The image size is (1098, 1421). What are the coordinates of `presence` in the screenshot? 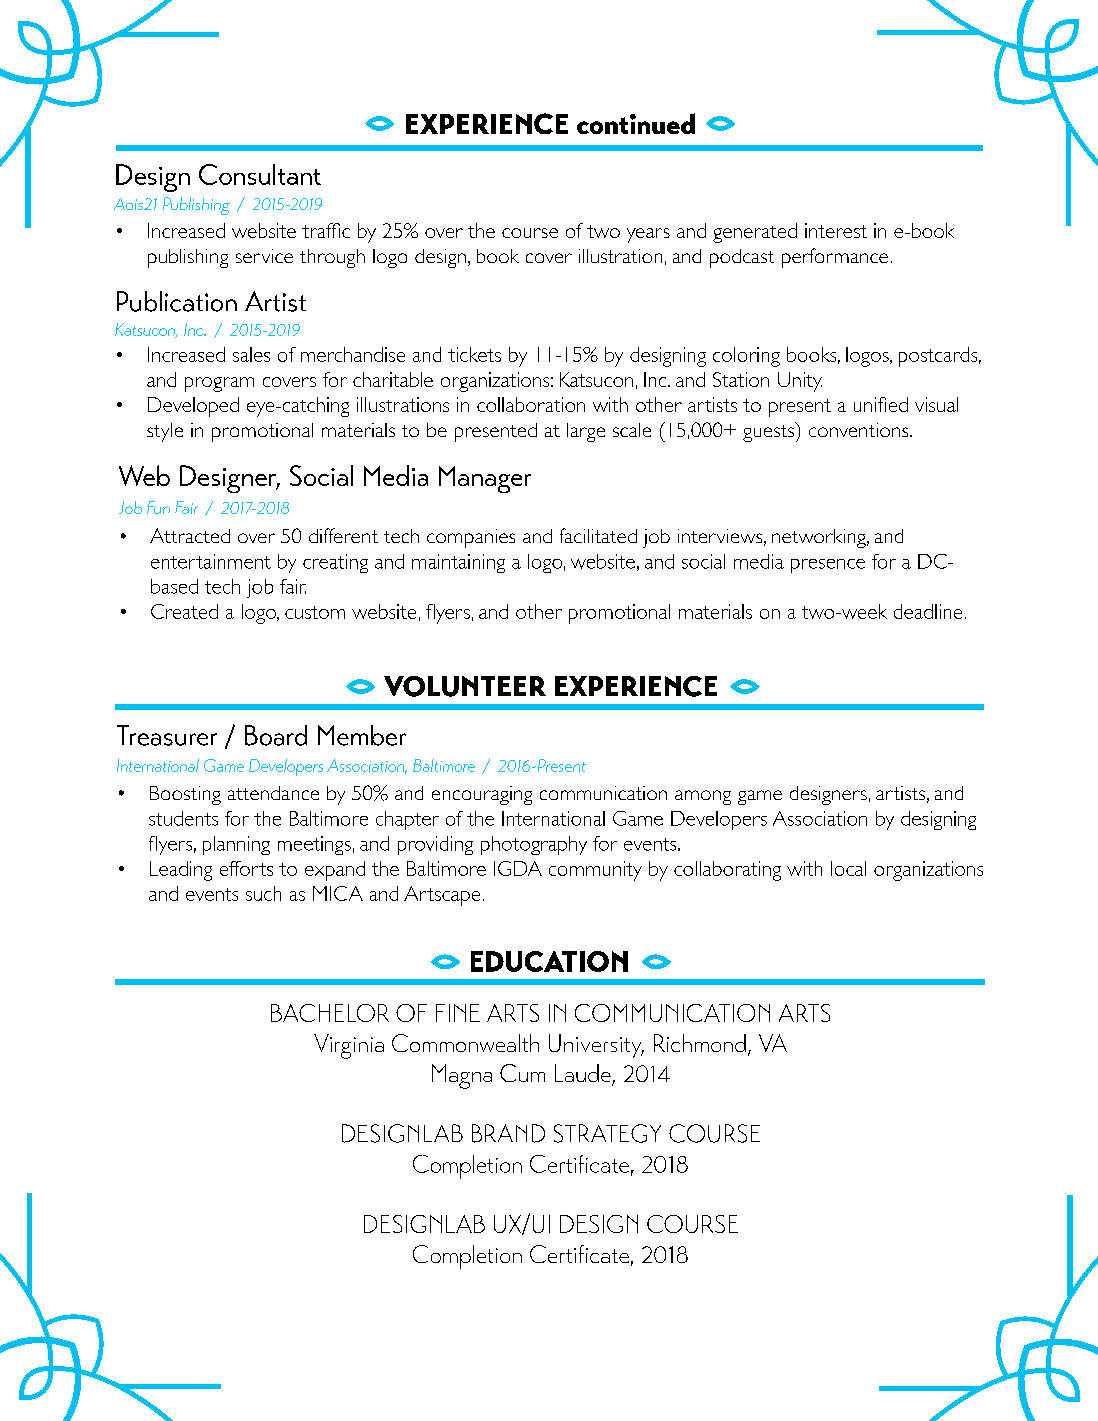 It's located at (828, 566).
